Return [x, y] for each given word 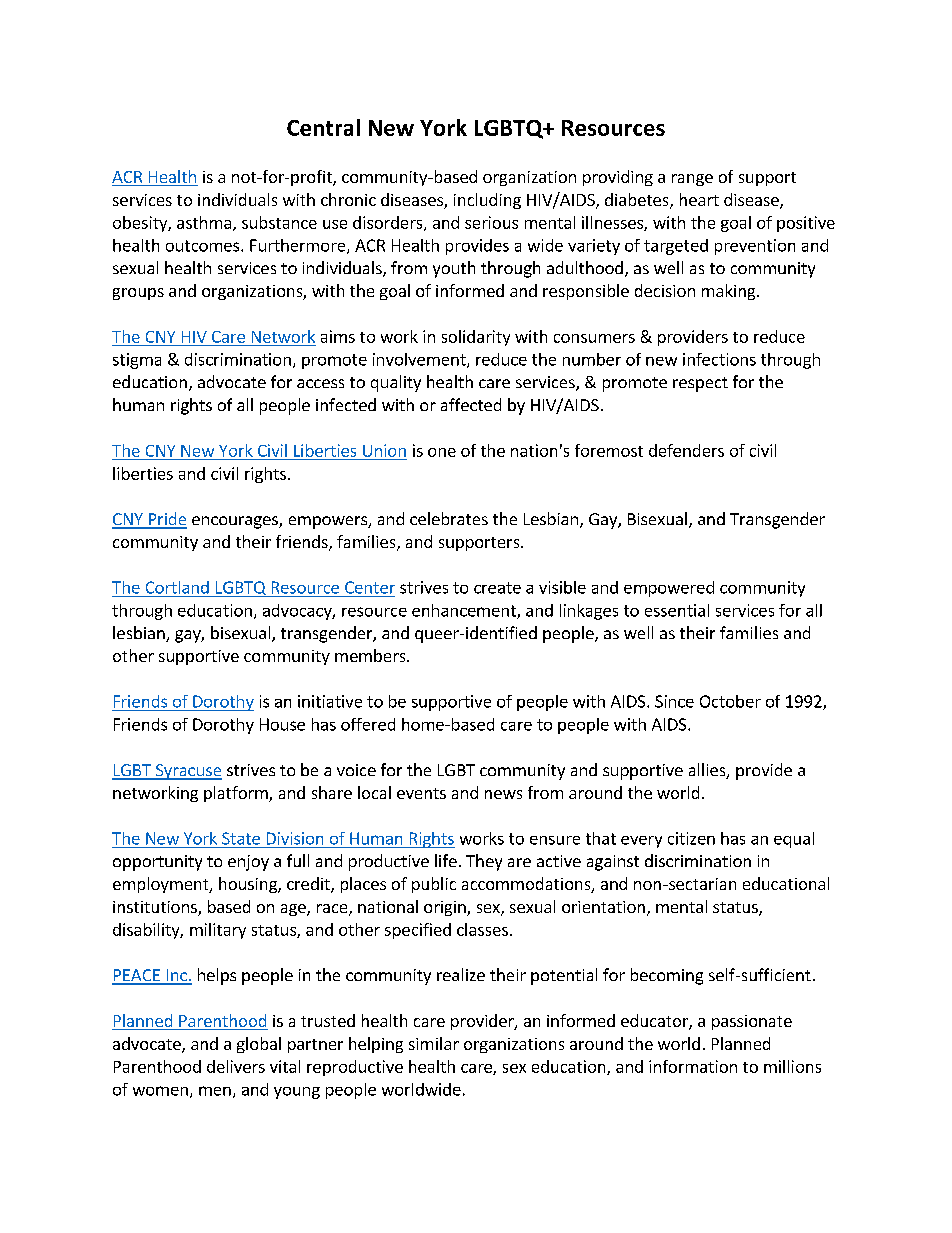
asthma [204, 222]
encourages [236, 522]
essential [677, 610]
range [692, 180]
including [487, 201]
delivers [236, 1066]
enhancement [465, 611]
